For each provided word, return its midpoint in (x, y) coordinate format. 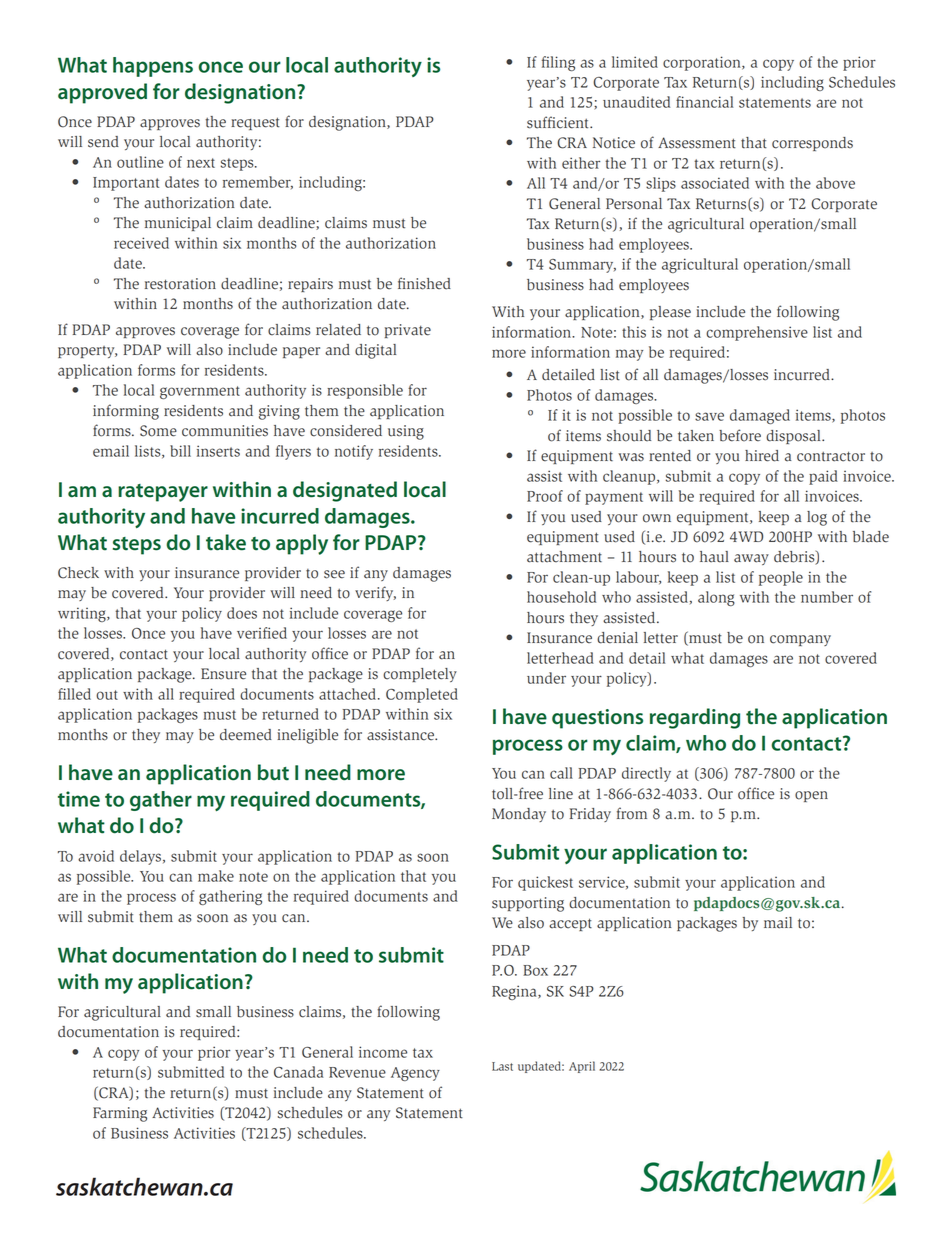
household (561, 597)
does (242, 613)
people (781, 578)
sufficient (559, 122)
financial (704, 102)
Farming (120, 1114)
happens (153, 67)
